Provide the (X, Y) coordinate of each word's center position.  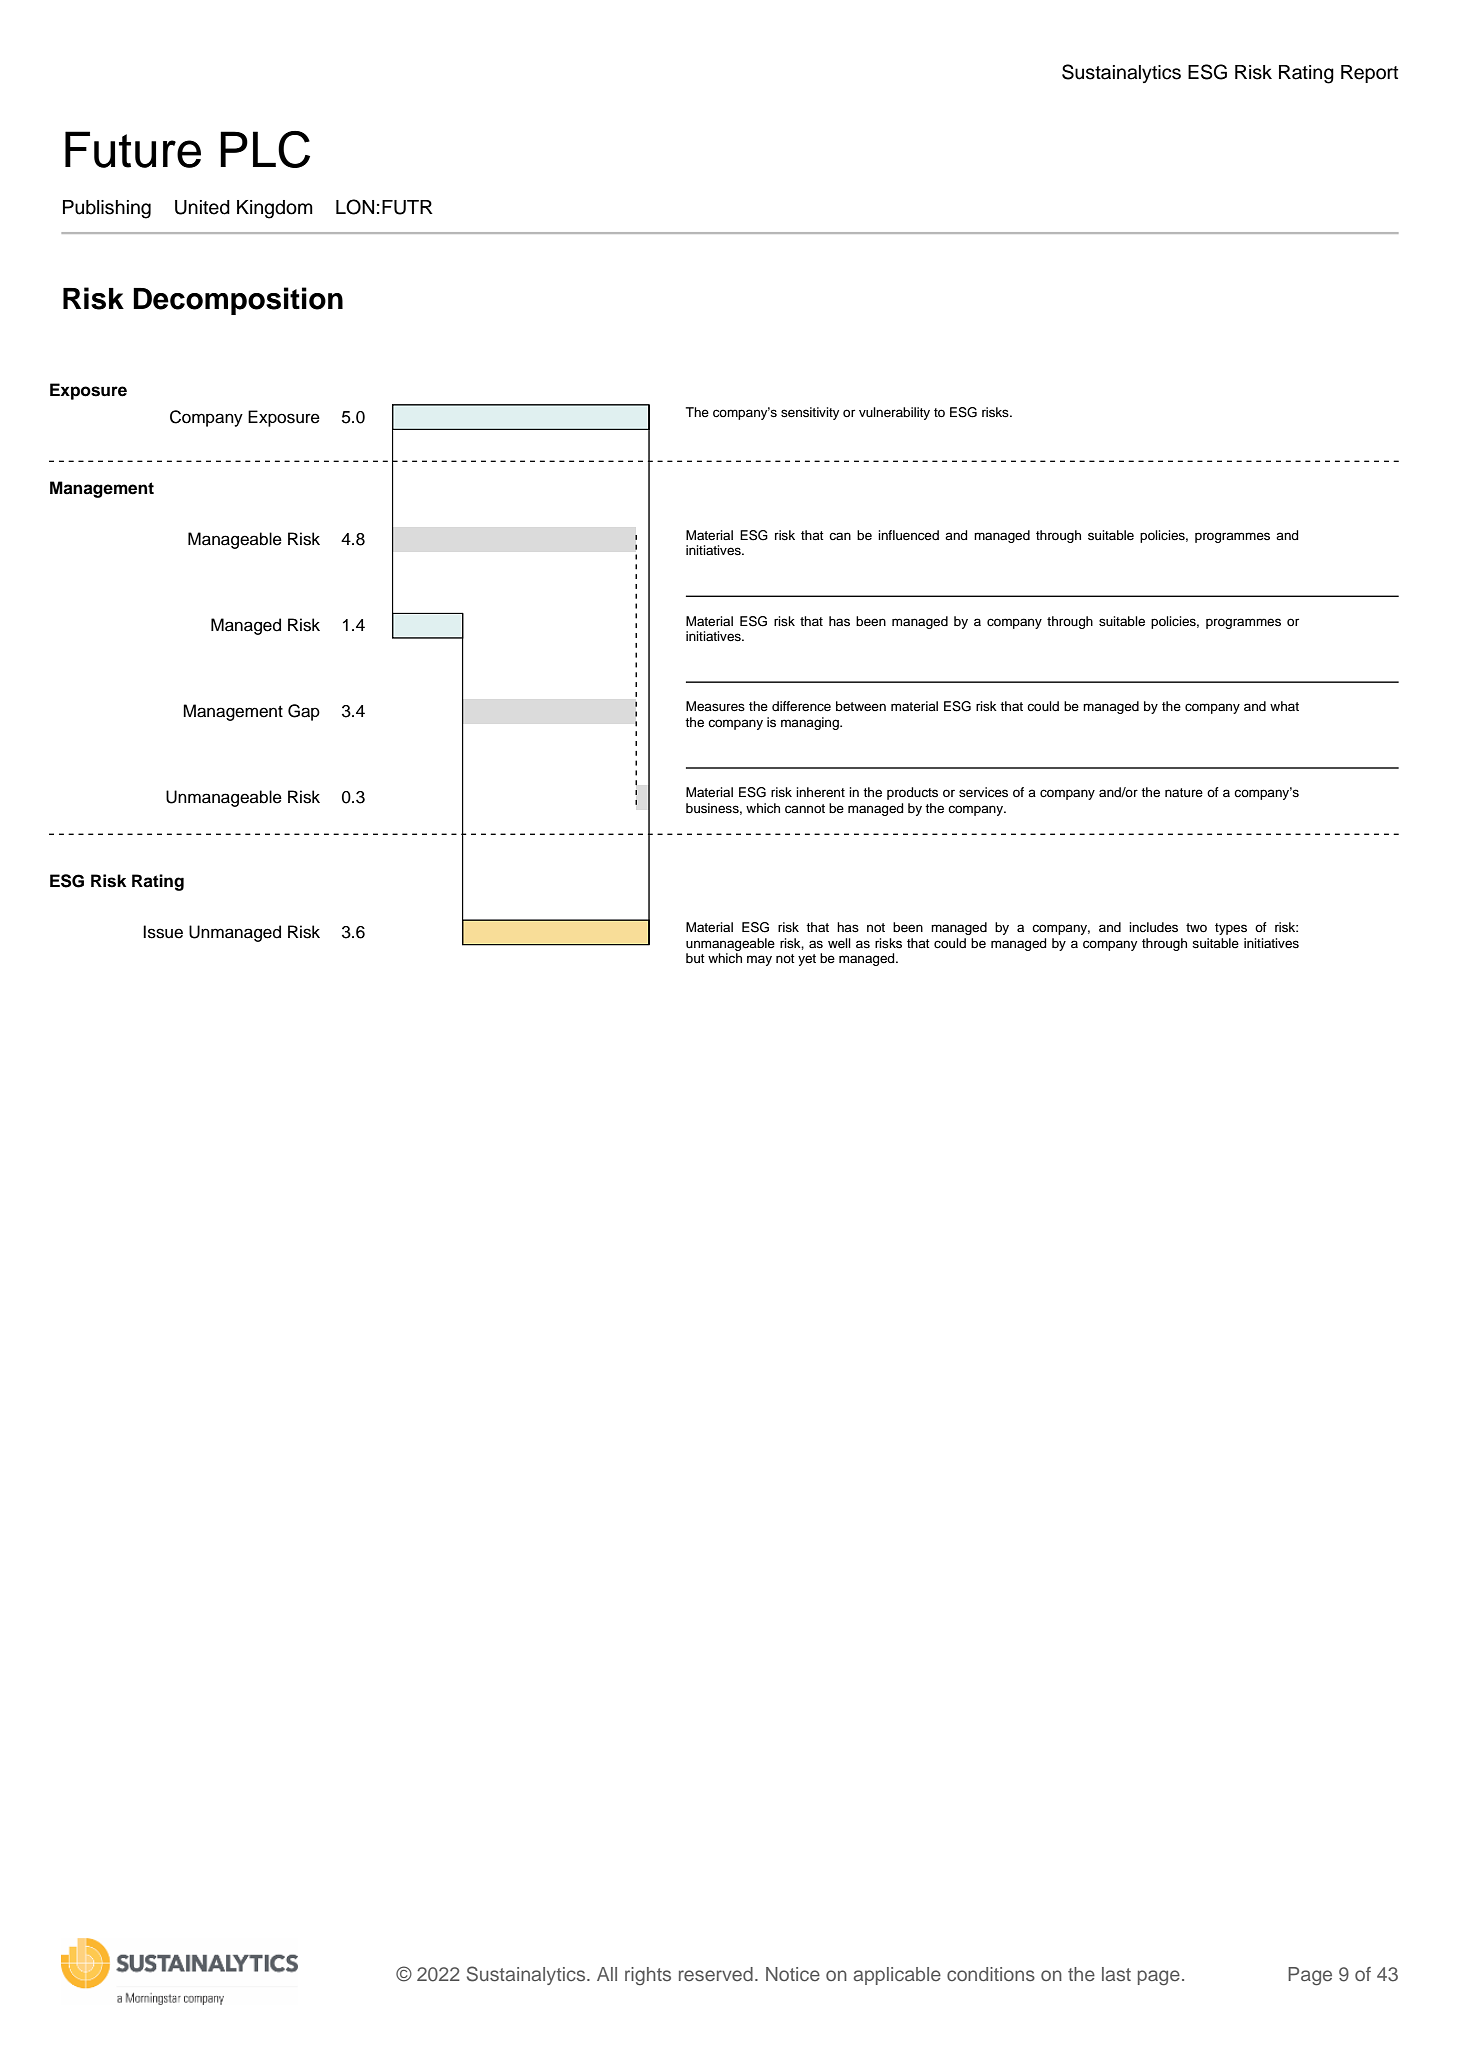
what (1284, 706)
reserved (716, 1974)
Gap (304, 712)
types (1231, 929)
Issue (163, 932)
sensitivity (810, 413)
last (1116, 1974)
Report (1369, 74)
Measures (715, 706)
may (759, 960)
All (607, 1974)
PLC (265, 149)
